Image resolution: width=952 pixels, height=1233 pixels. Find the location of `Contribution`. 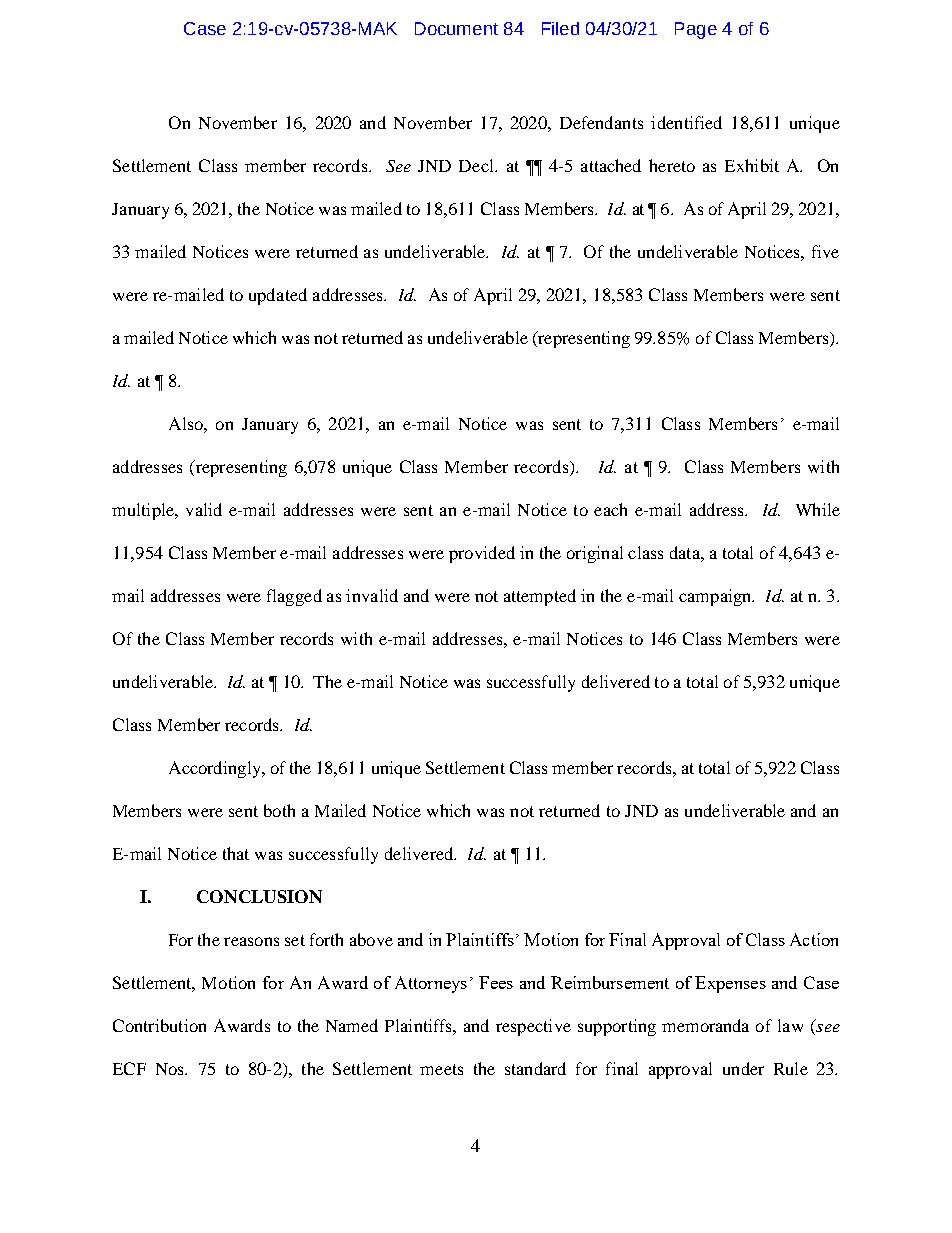

Contribution is located at coordinates (159, 1025).
